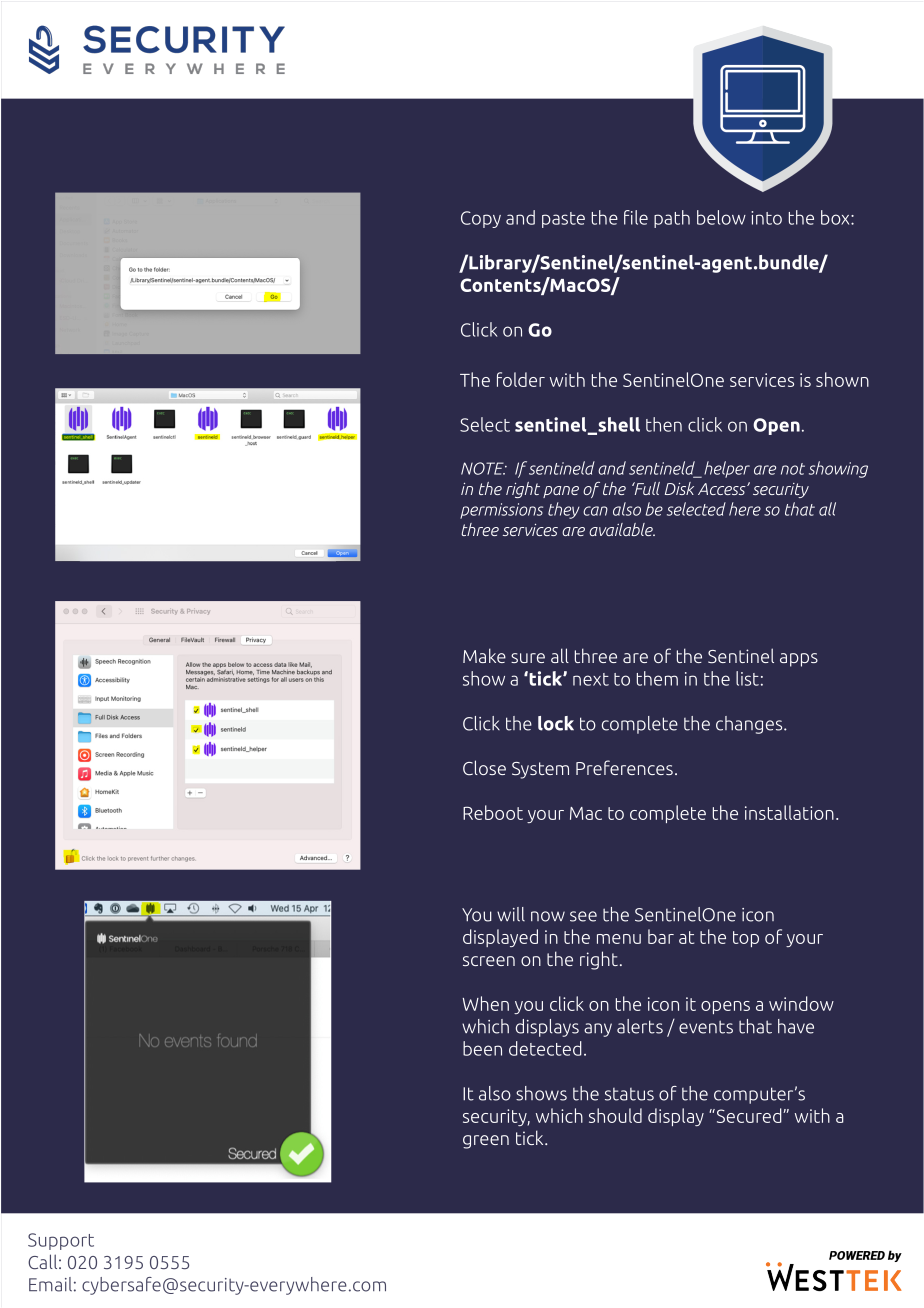  I want to click on screen, so click(489, 961).
